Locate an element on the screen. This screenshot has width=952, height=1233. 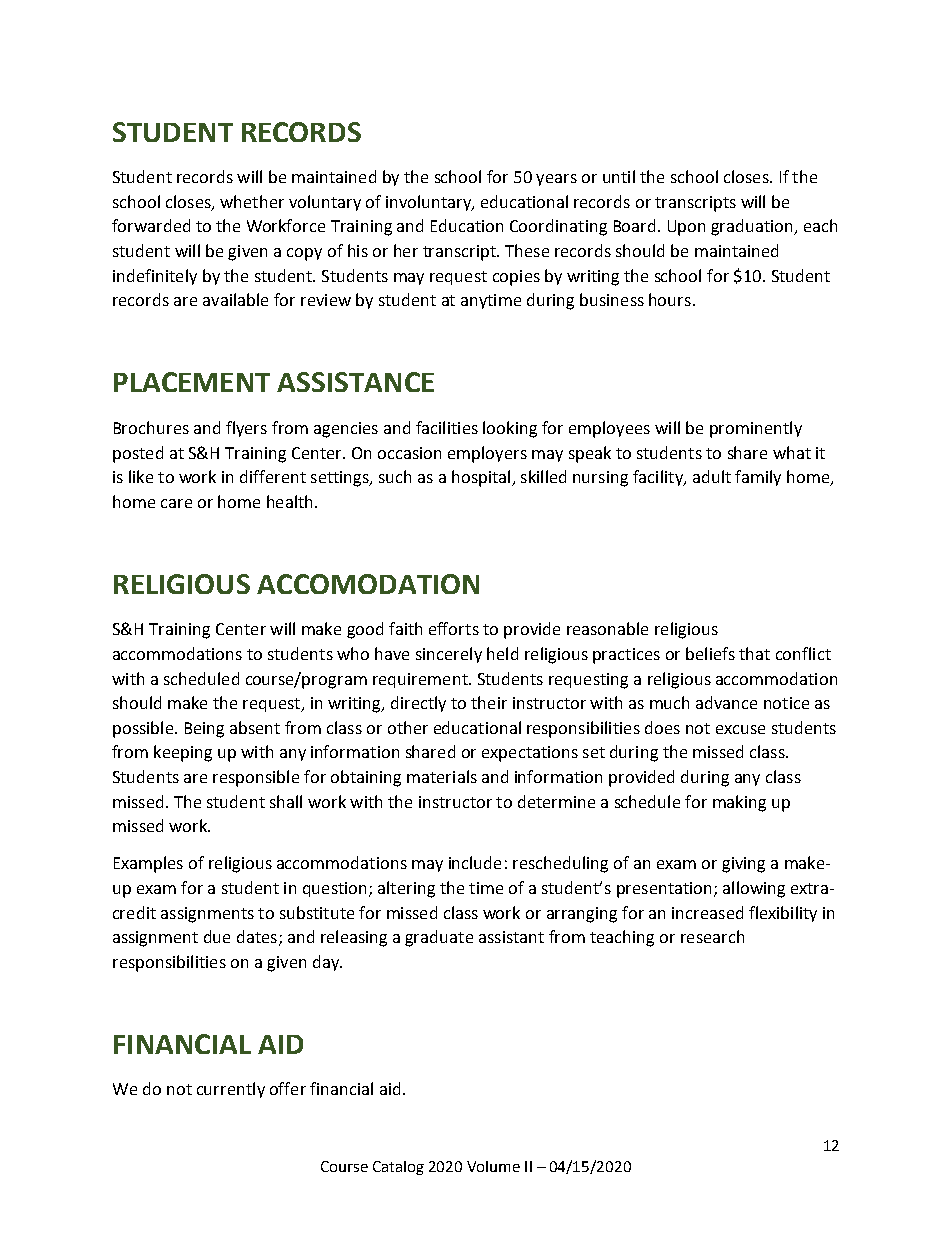
beliefs is located at coordinates (710, 653).
